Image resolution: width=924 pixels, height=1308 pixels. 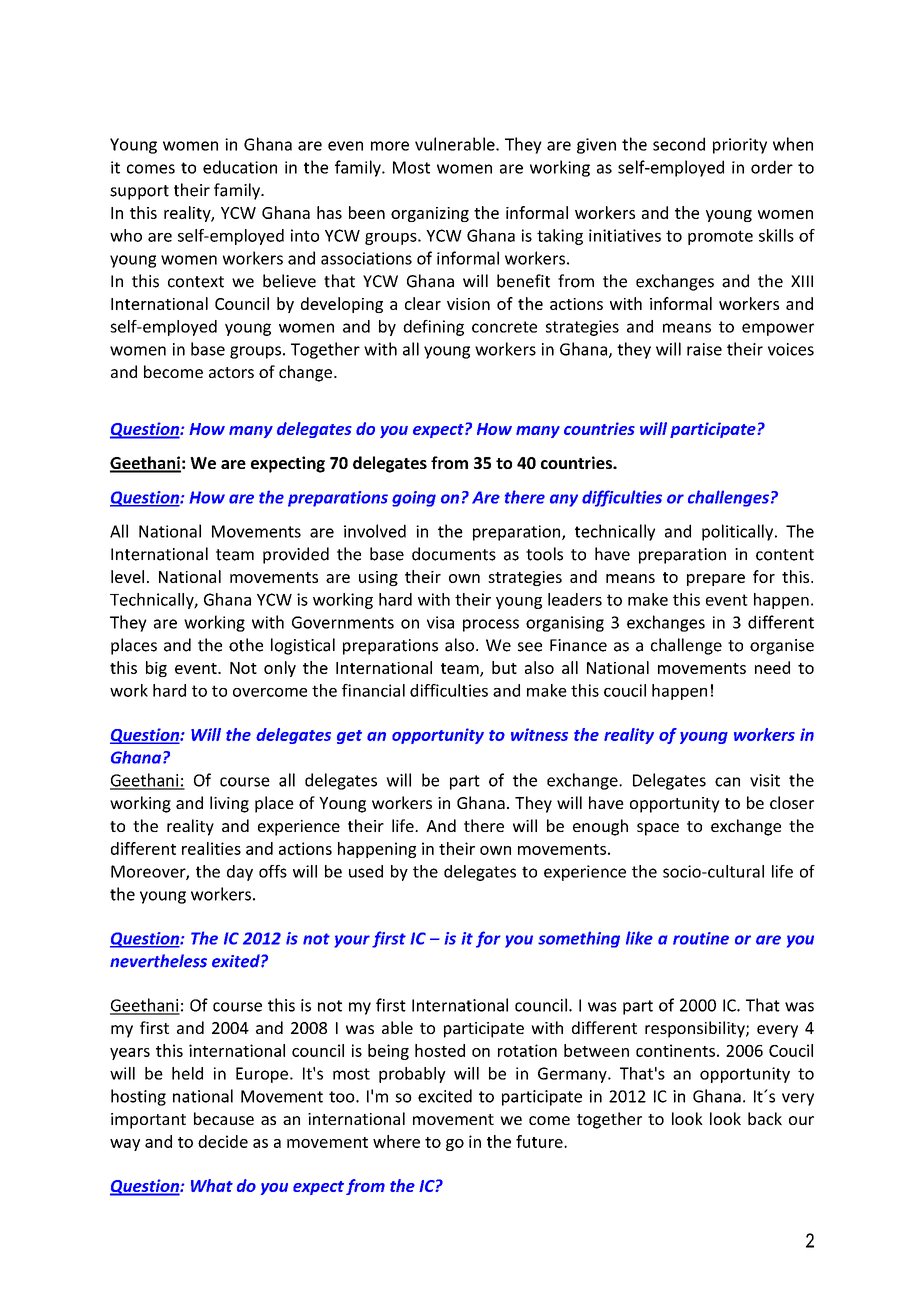 I want to click on routine, so click(x=701, y=938).
